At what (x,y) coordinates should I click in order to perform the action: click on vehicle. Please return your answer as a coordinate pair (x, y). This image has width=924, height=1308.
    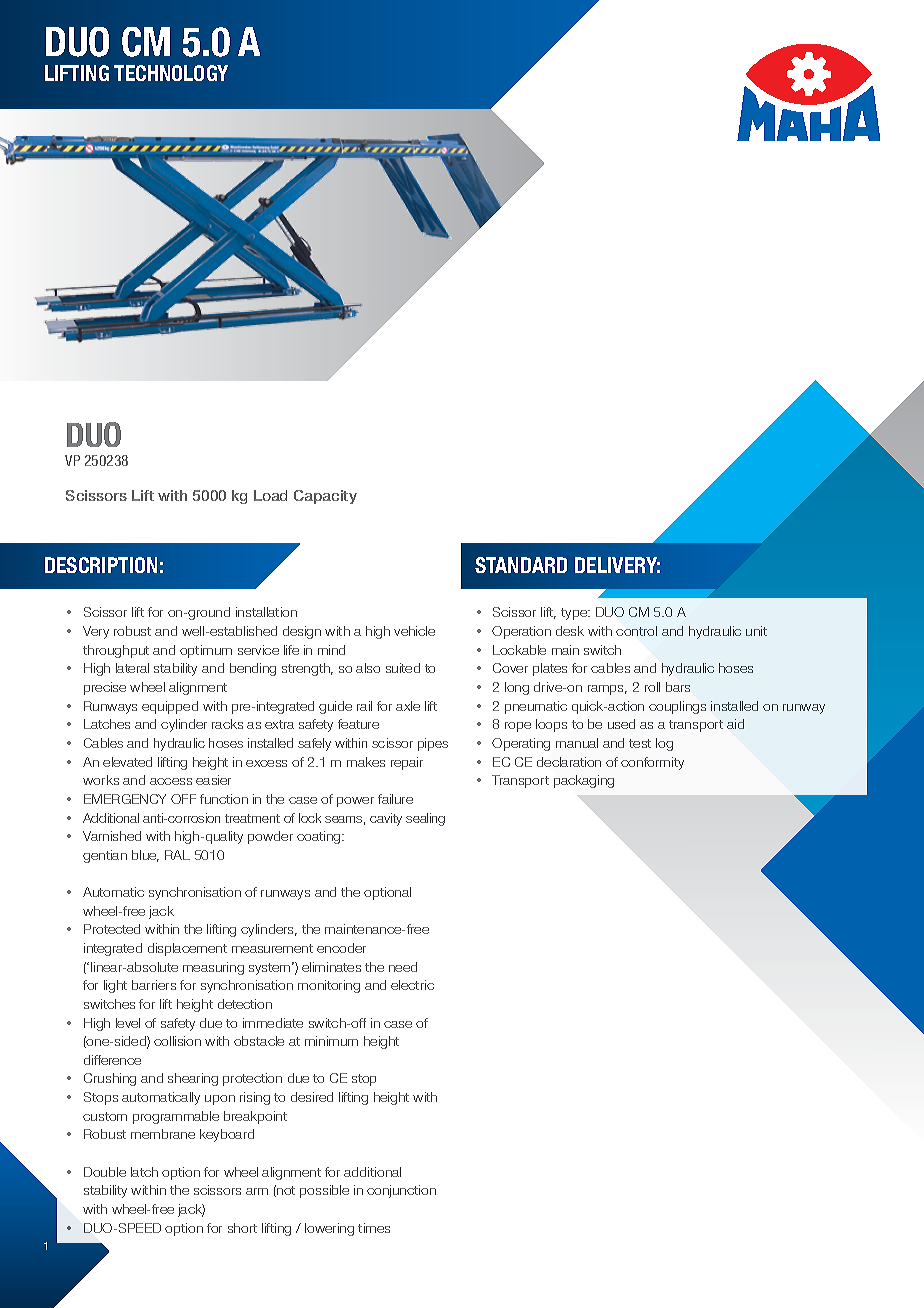
    Looking at the image, I should click on (414, 631).
